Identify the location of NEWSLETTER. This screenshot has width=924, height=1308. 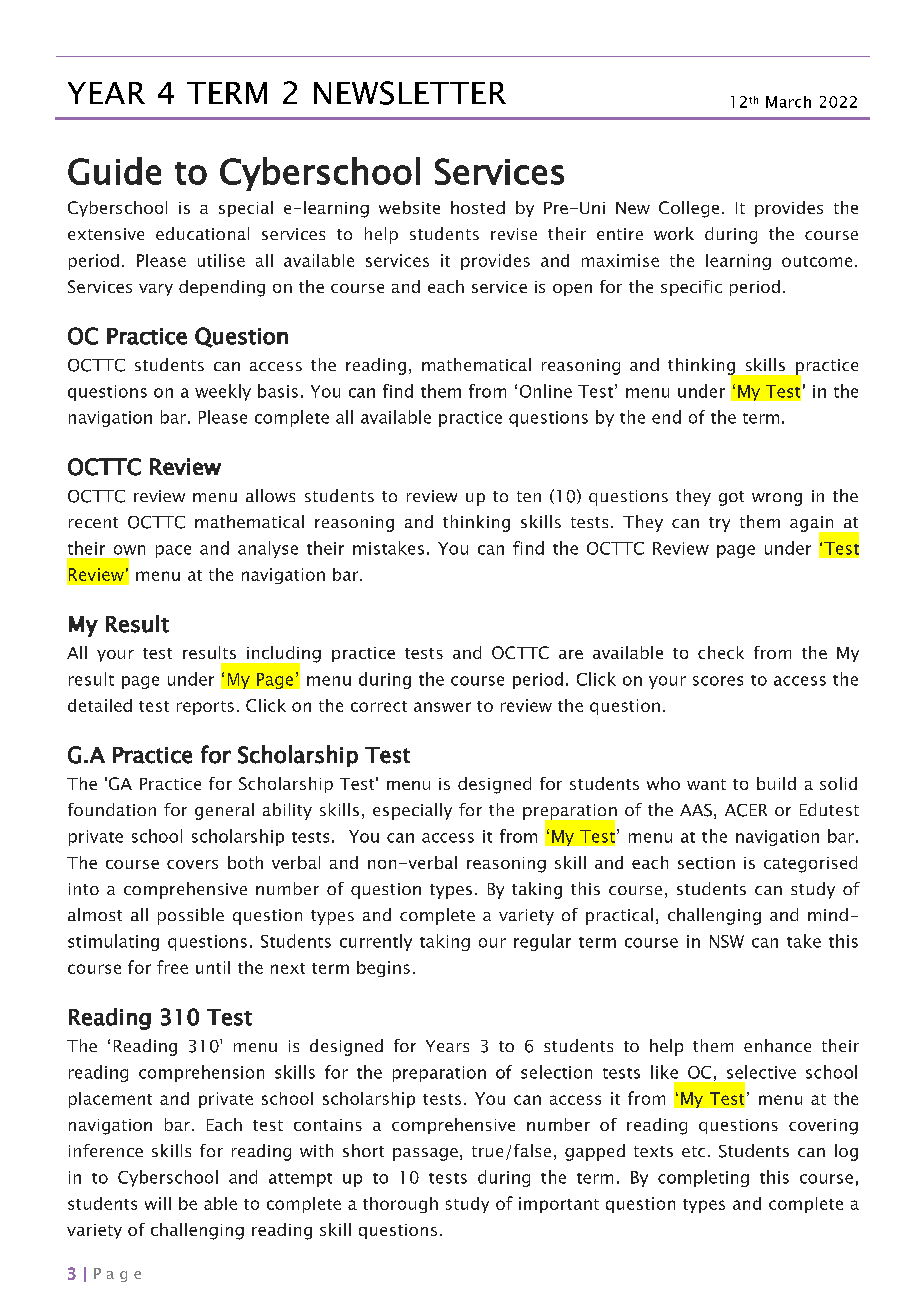
(410, 93).
